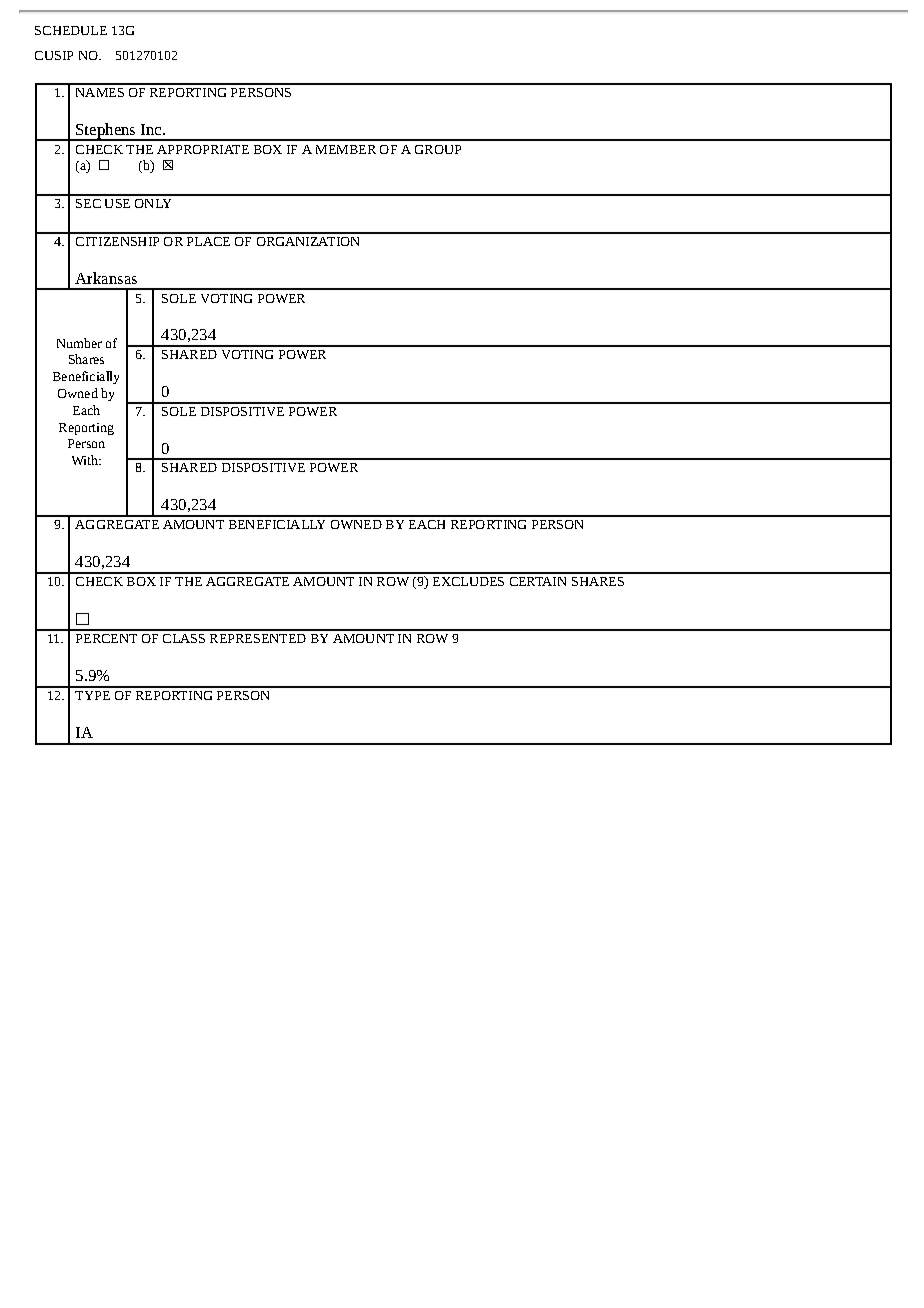  Describe the element at coordinates (438, 149) in the document. I see `GROUP` at that location.
